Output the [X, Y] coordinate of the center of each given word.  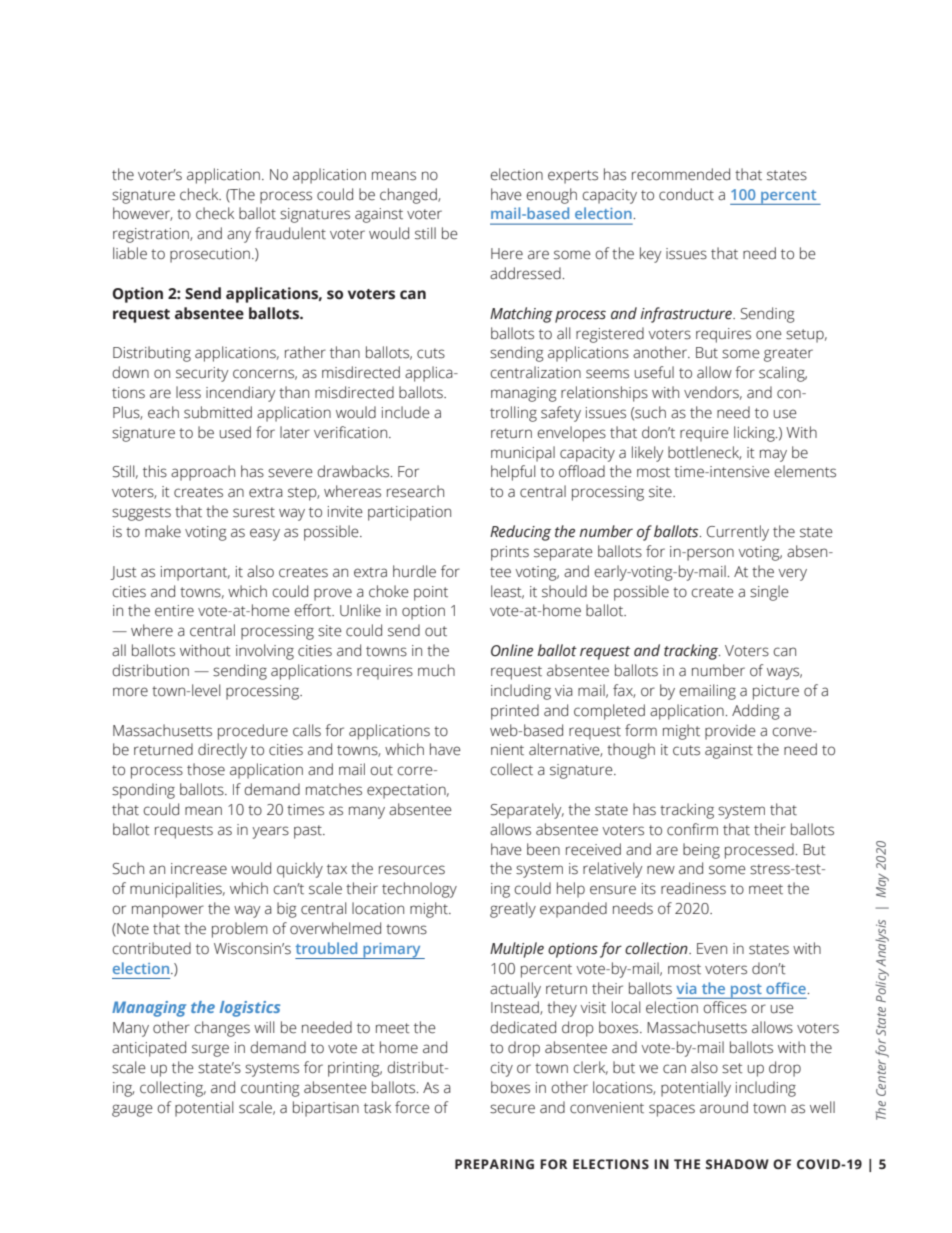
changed [409, 196]
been [543, 849]
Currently [738, 533]
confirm [692, 829]
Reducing [520, 533]
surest [254, 512]
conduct [686, 194]
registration [152, 235]
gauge [132, 1110]
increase [199, 869]
